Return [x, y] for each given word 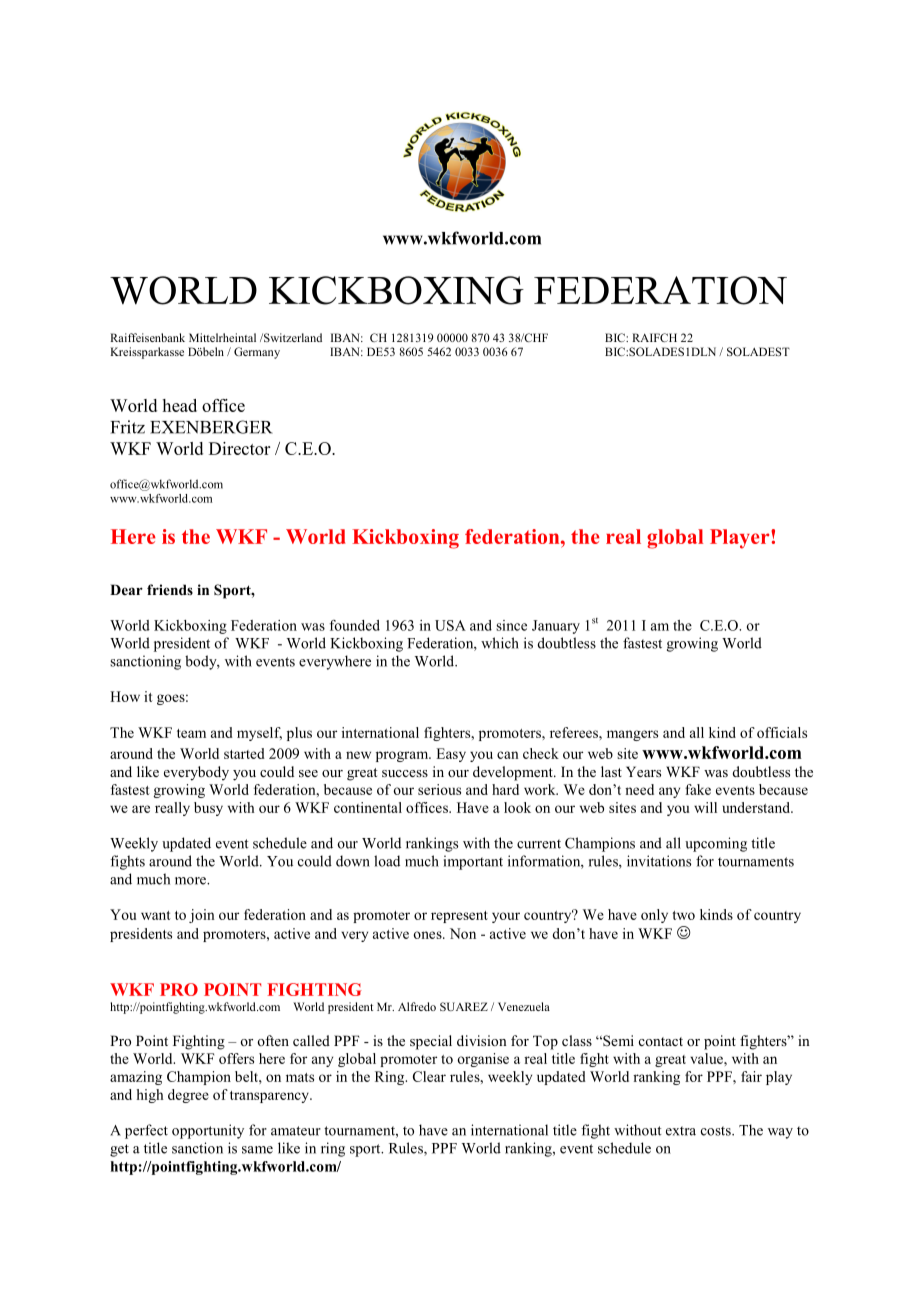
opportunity [208, 1131]
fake [698, 789]
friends [170, 589]
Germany [257, 353]
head [180, 405]
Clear [429, 1076]
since [511, 625]
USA [450, 625]
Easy [451, 755]
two [683, 915]
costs [717, 1131]
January [556, 627]
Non [463, 933]
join [202, 916]
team [191, 733]
